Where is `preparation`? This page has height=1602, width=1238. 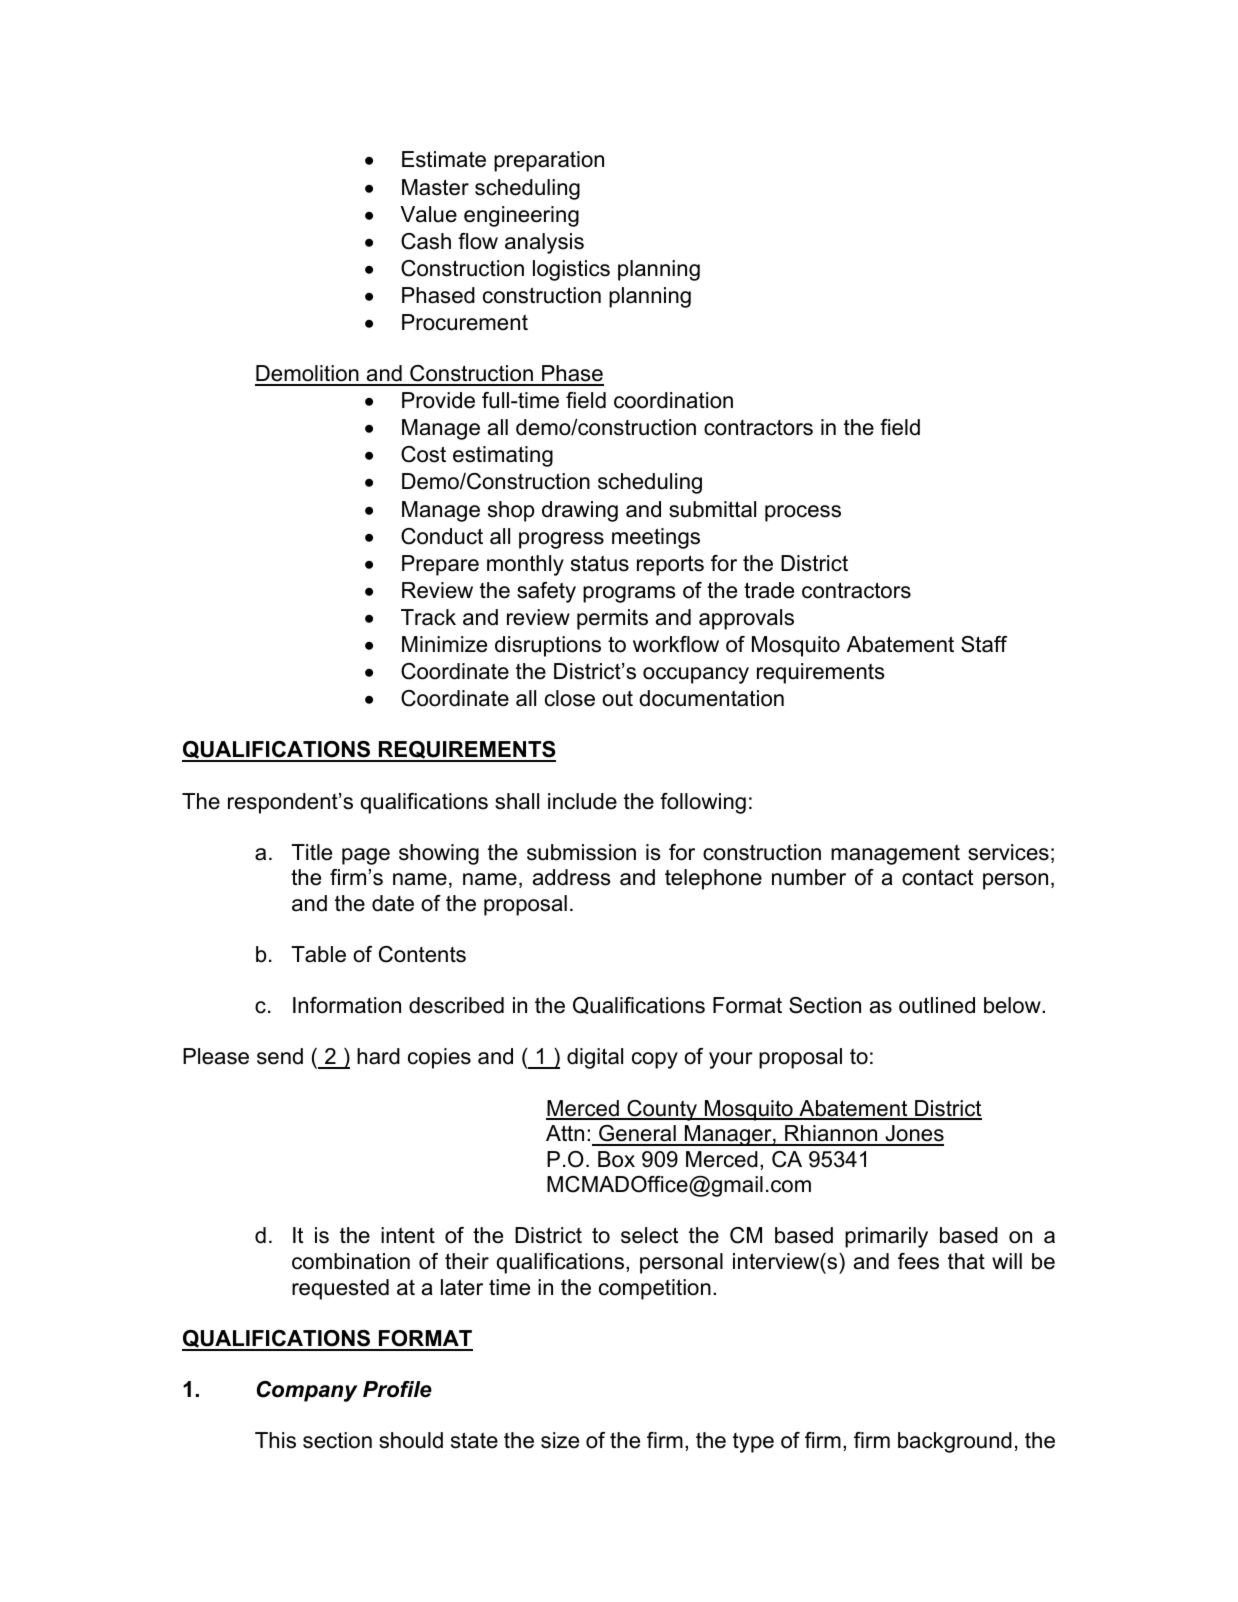
preparation is located at coordinates (549, 161).
